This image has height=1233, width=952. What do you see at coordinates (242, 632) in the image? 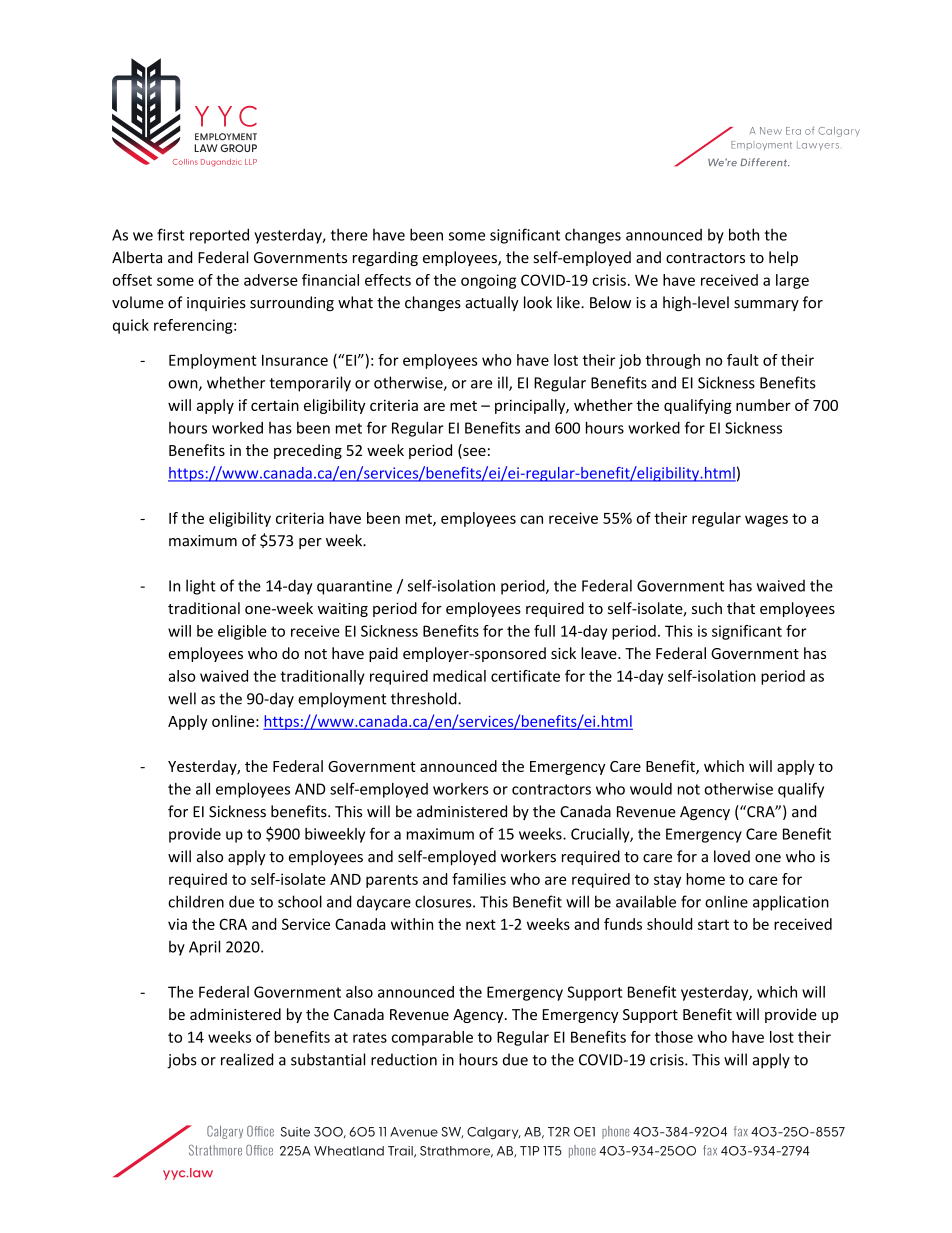
I see `eligible` at bounding box center [242, 632].
